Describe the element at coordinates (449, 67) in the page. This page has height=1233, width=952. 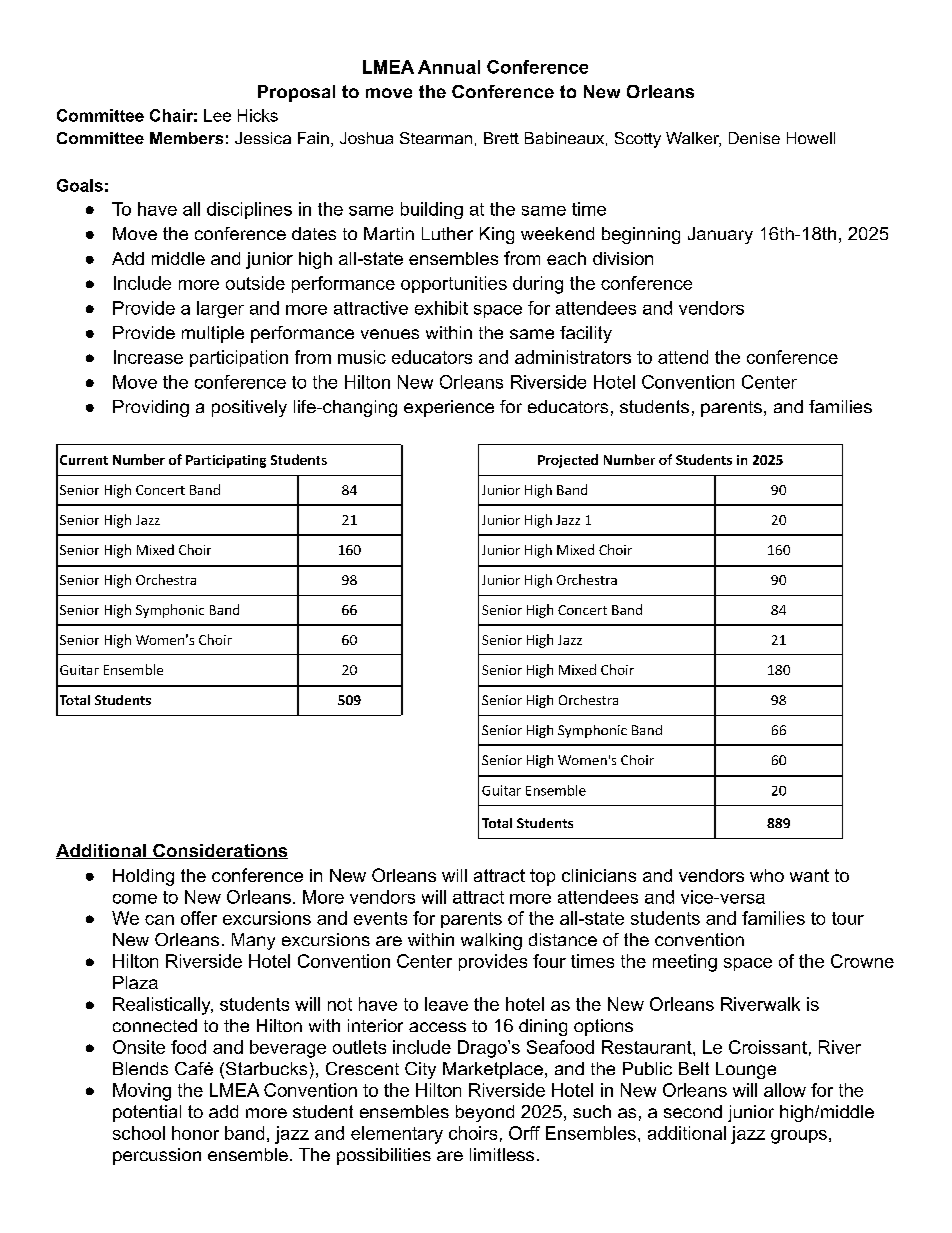
I see `Annual` at that location.
